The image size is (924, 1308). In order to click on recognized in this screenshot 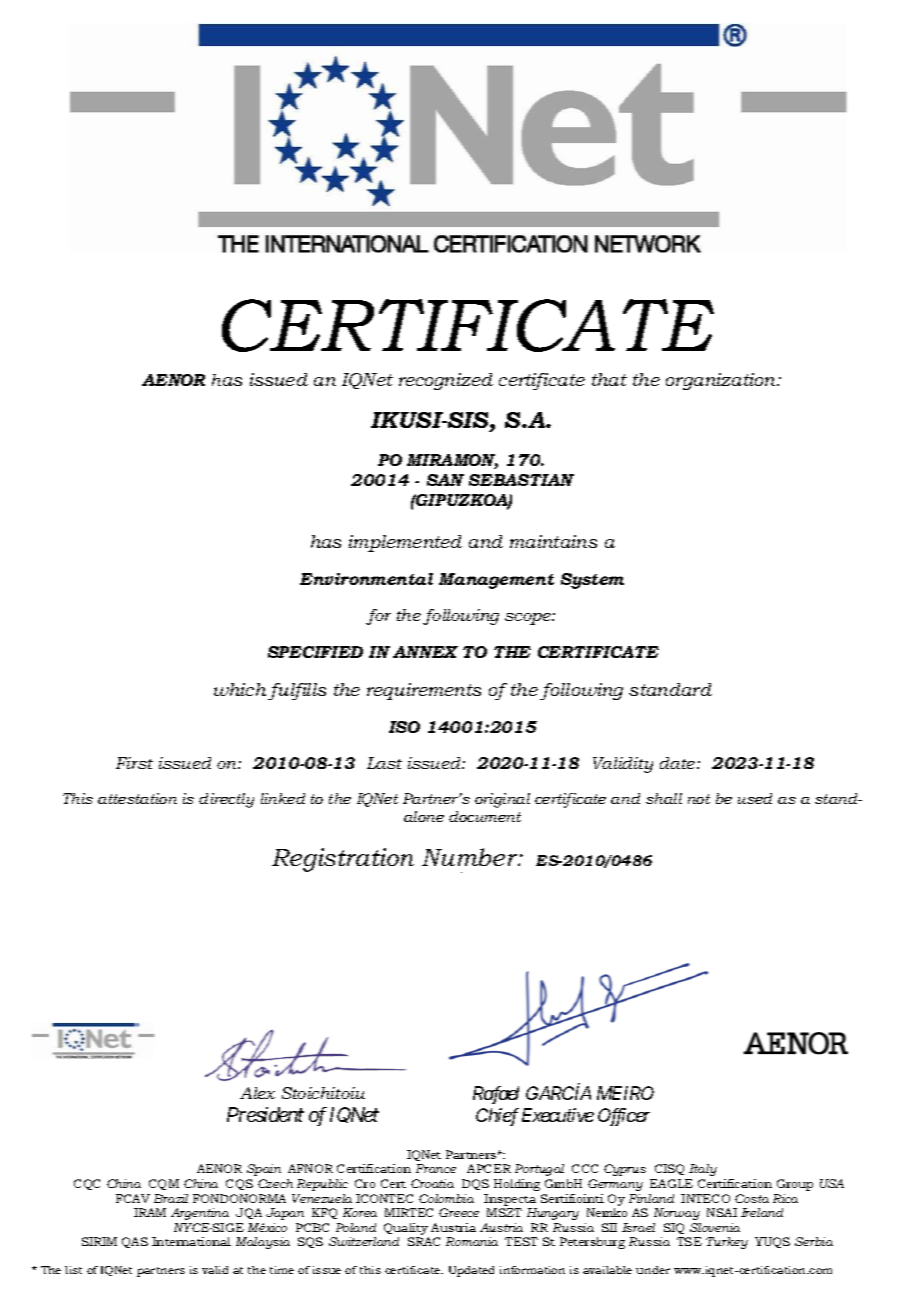, I will do `click(446, 381)`.
